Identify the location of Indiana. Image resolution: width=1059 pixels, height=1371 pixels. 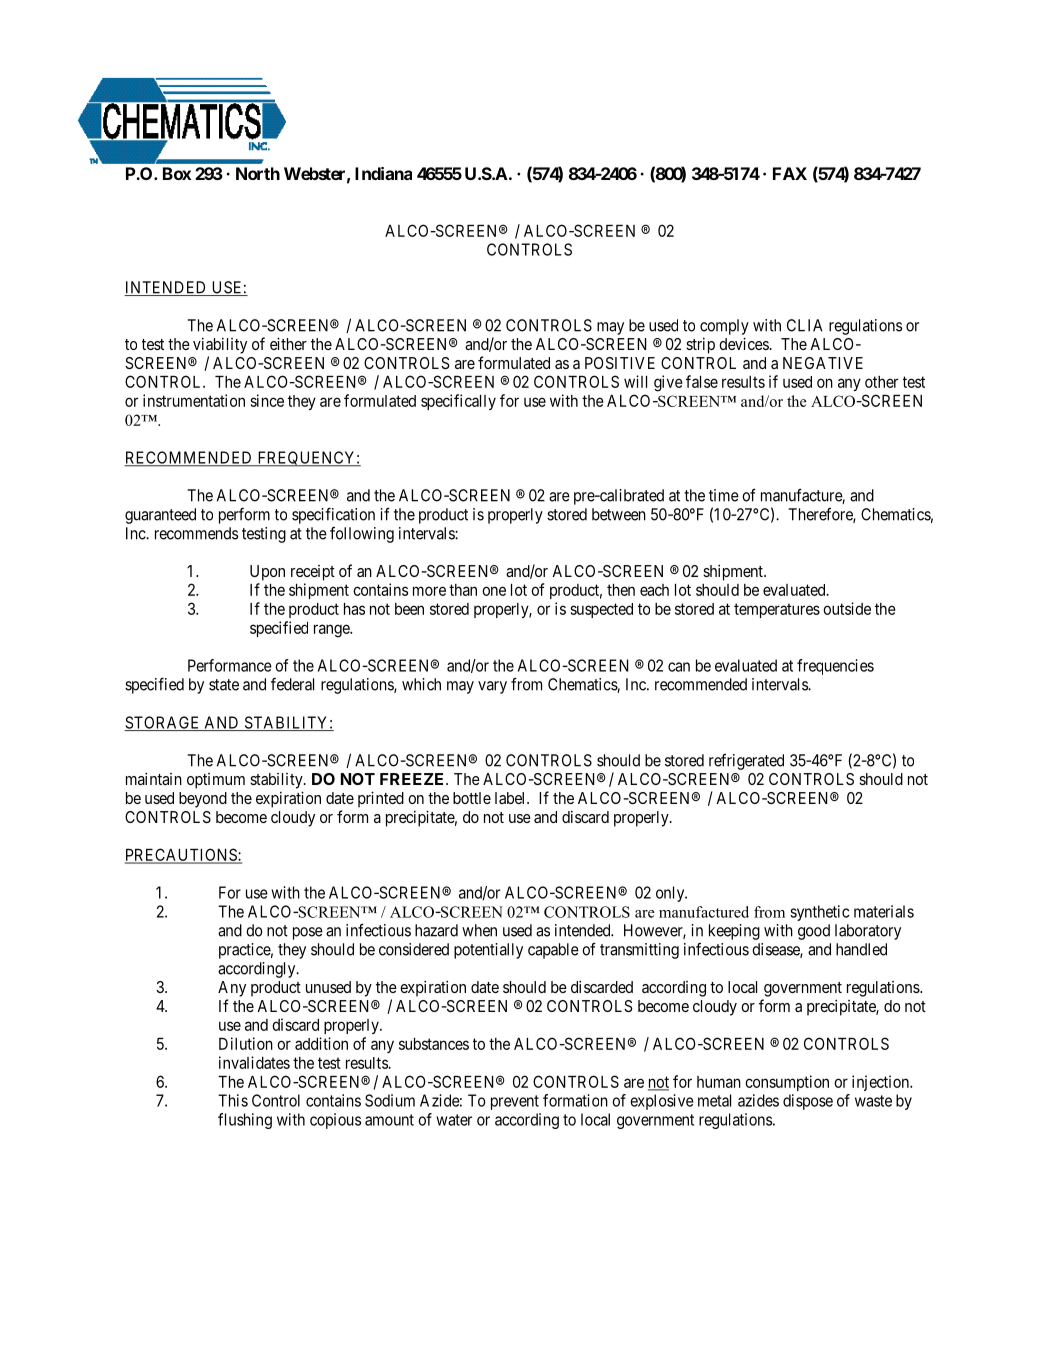
(383, 173).
